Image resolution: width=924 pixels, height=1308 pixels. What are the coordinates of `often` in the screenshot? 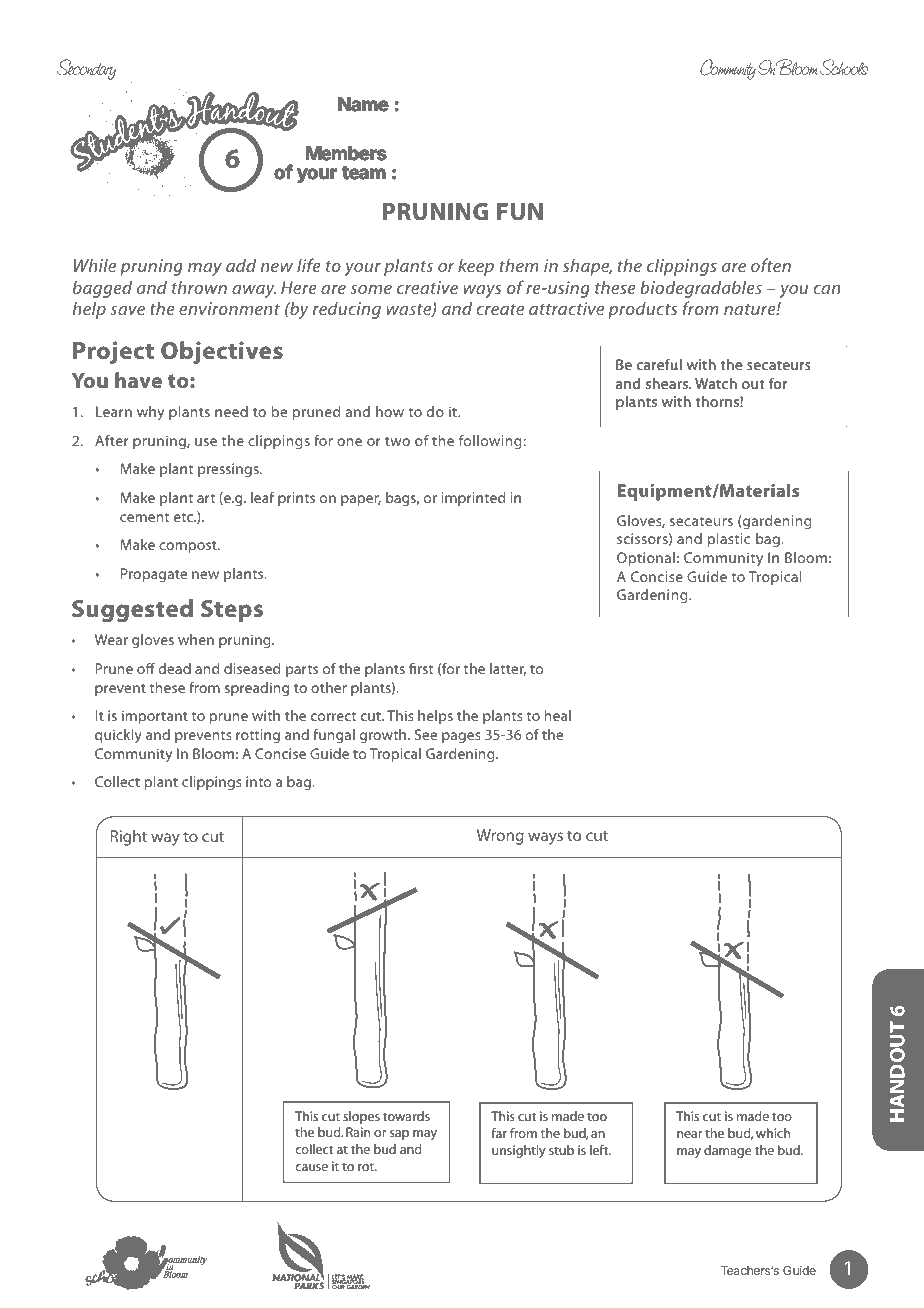 It's located at (771, 265).
